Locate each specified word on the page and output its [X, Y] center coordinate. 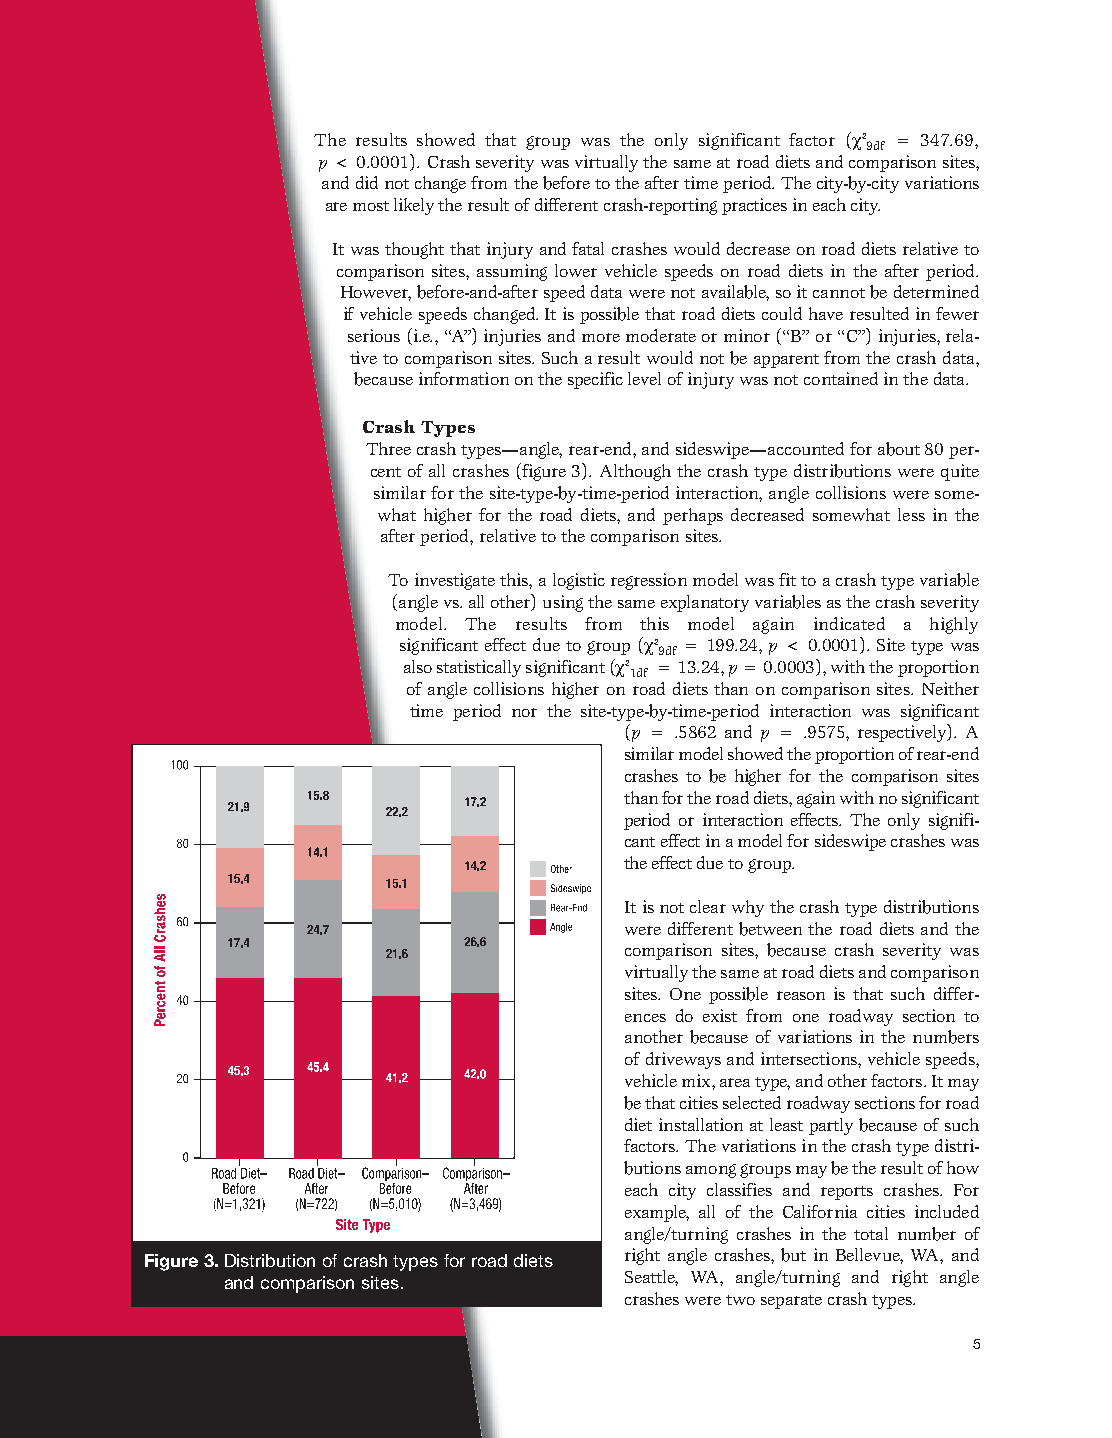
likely [414, 206]
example [657, 1213]
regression [649, 581]
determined [936, 291]
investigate [455, 581]
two [740, 1300]
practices [754, 206]
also [418, 666]
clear [708, 906]
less [911, 514]
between [770, 929]
